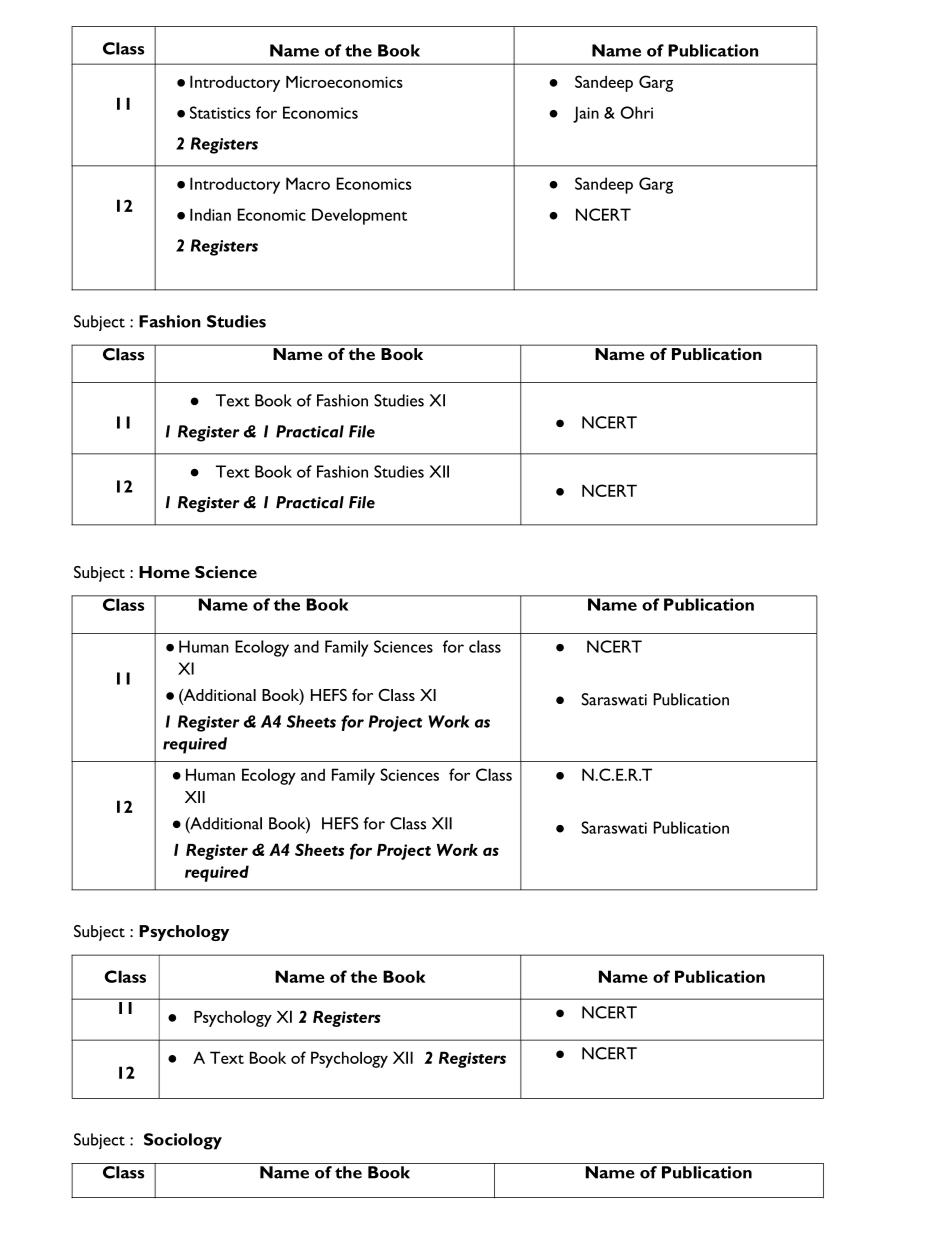  I want to click on Indian, so click(210, 214).
